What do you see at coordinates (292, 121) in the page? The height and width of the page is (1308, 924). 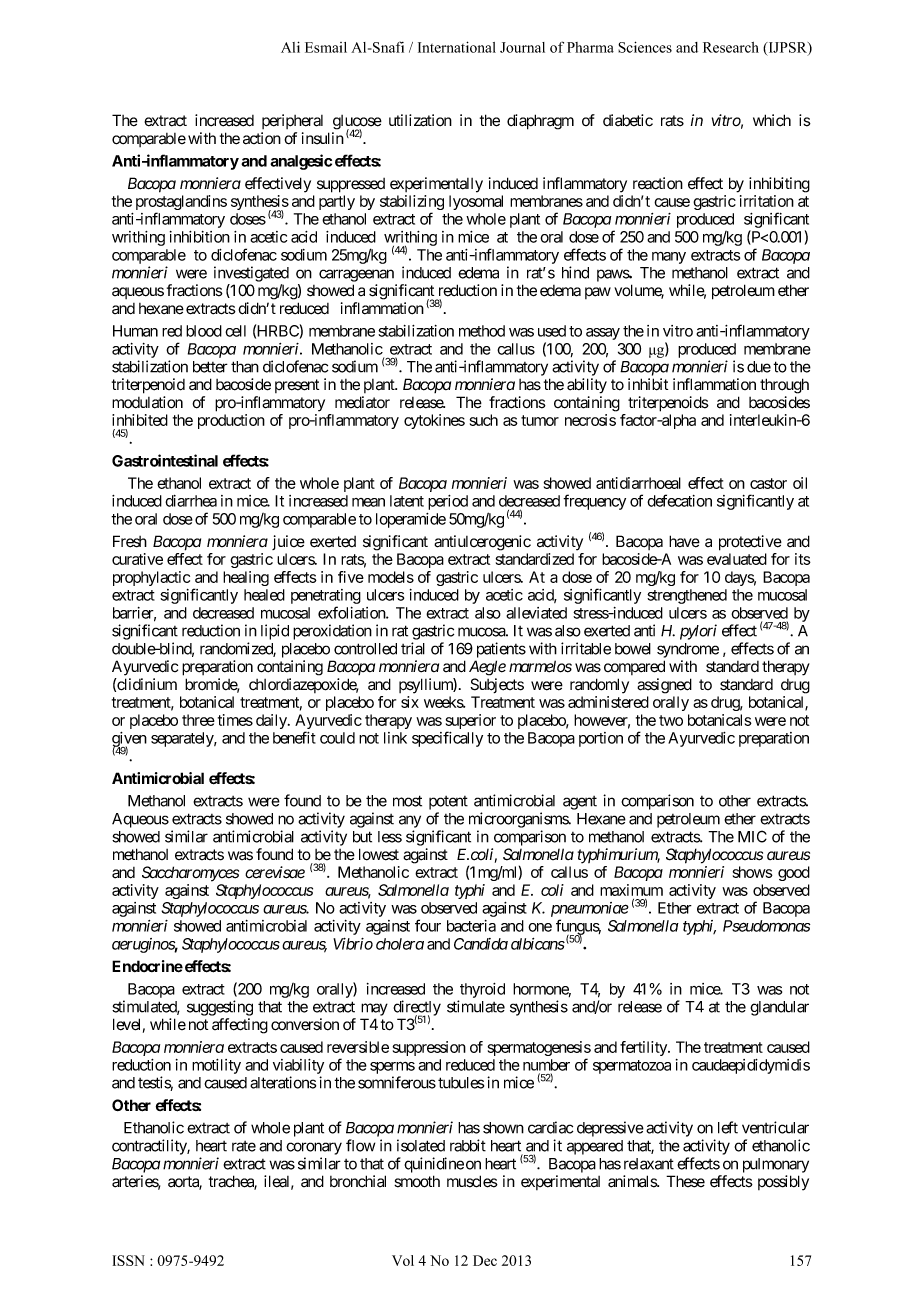 I see `peripheral` at bounding box center [292, 121].
